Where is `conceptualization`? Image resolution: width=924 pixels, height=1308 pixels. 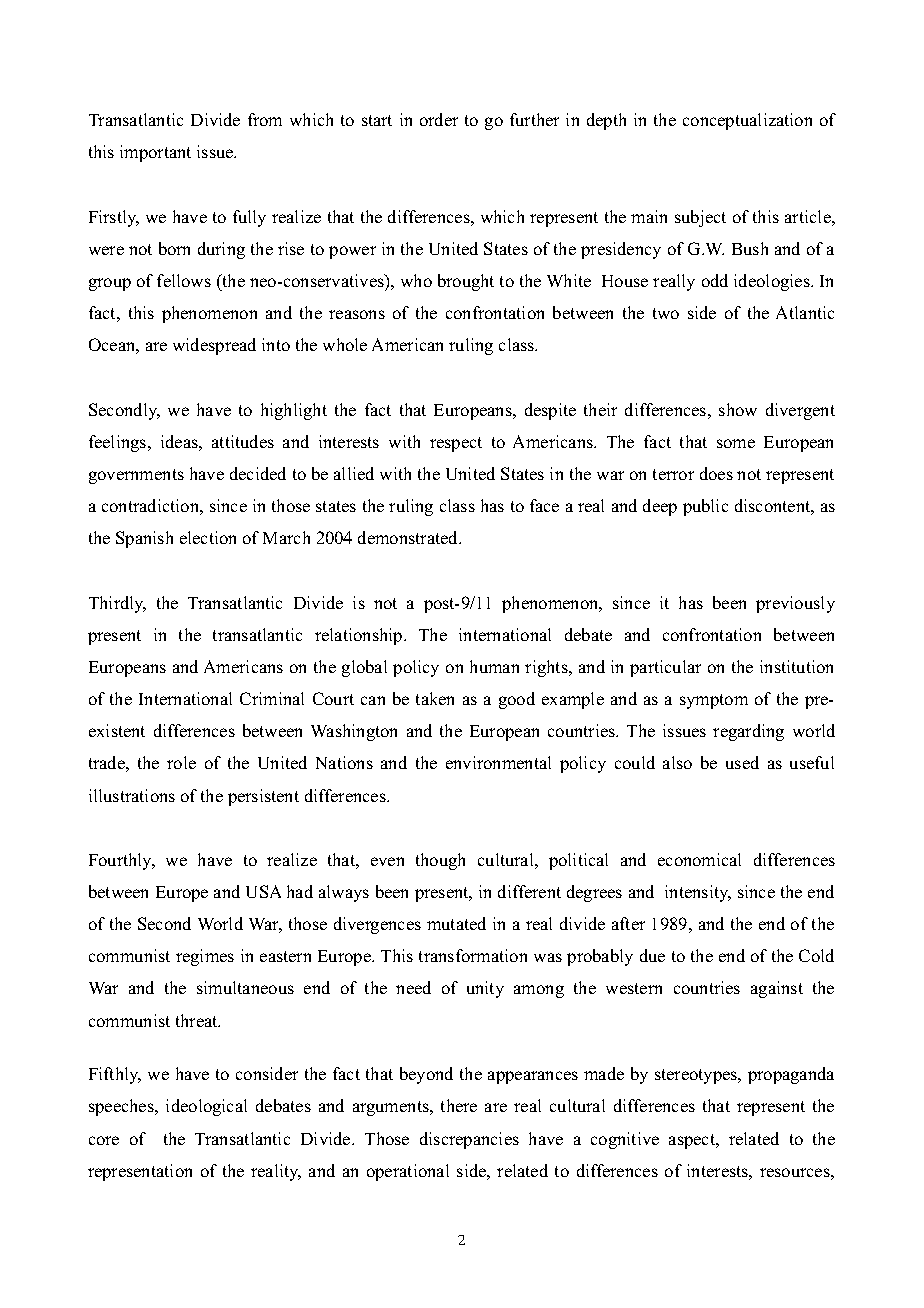
conceptualization is located at coordinates (747, 121).
